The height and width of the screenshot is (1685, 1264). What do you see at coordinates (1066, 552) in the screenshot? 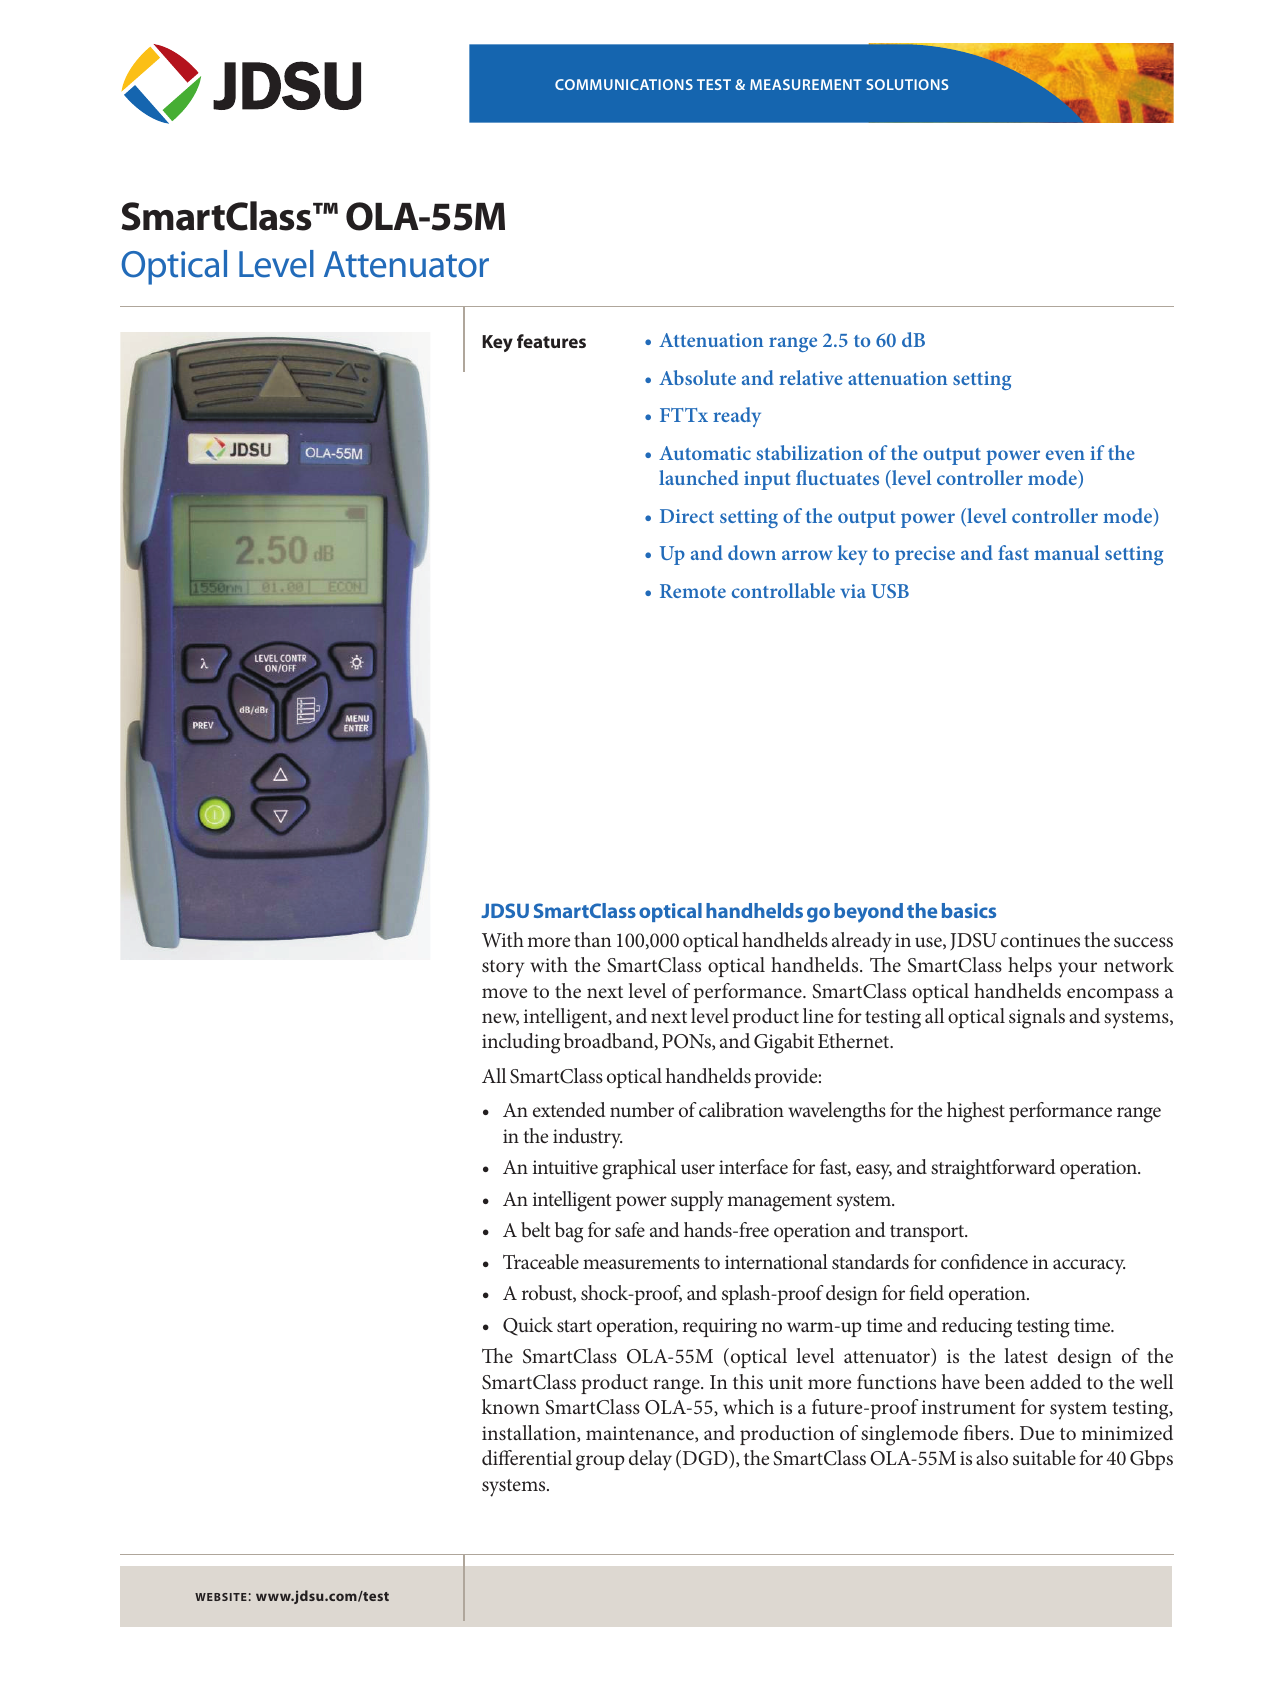
I see `manual` at bounding box center [1066, 552].
